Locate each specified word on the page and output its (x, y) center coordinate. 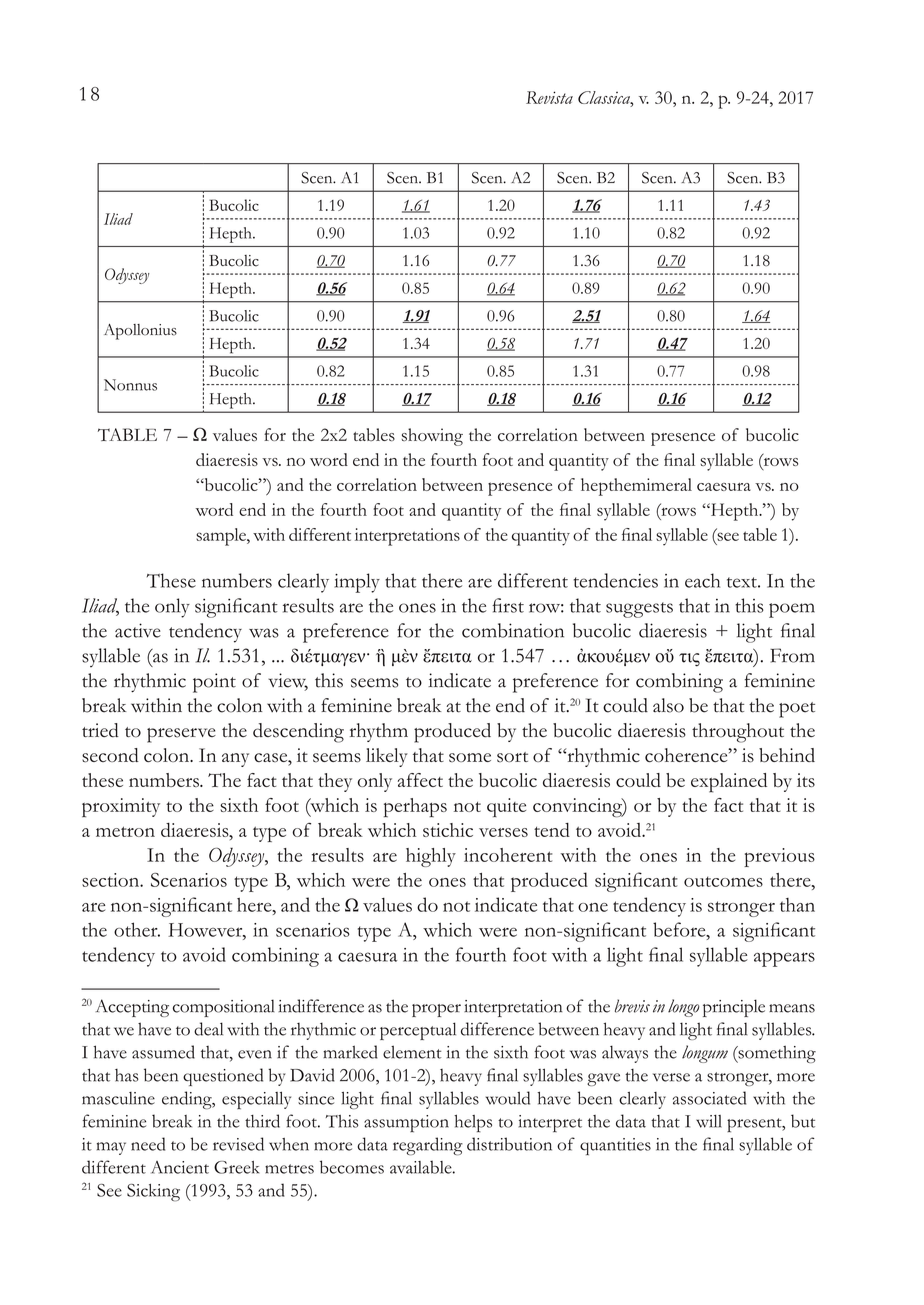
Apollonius (140, 332)
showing (432, 437)
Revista (549, 97)
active (138, 630)
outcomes (723, 881)
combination (513, 630)
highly (431, 857)
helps (473, 1124)
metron (125, 831)
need (148, 1144)
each (702, 580)
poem (792, 610)
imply (357, 583)
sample (222, 537)
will (709, 1121)
